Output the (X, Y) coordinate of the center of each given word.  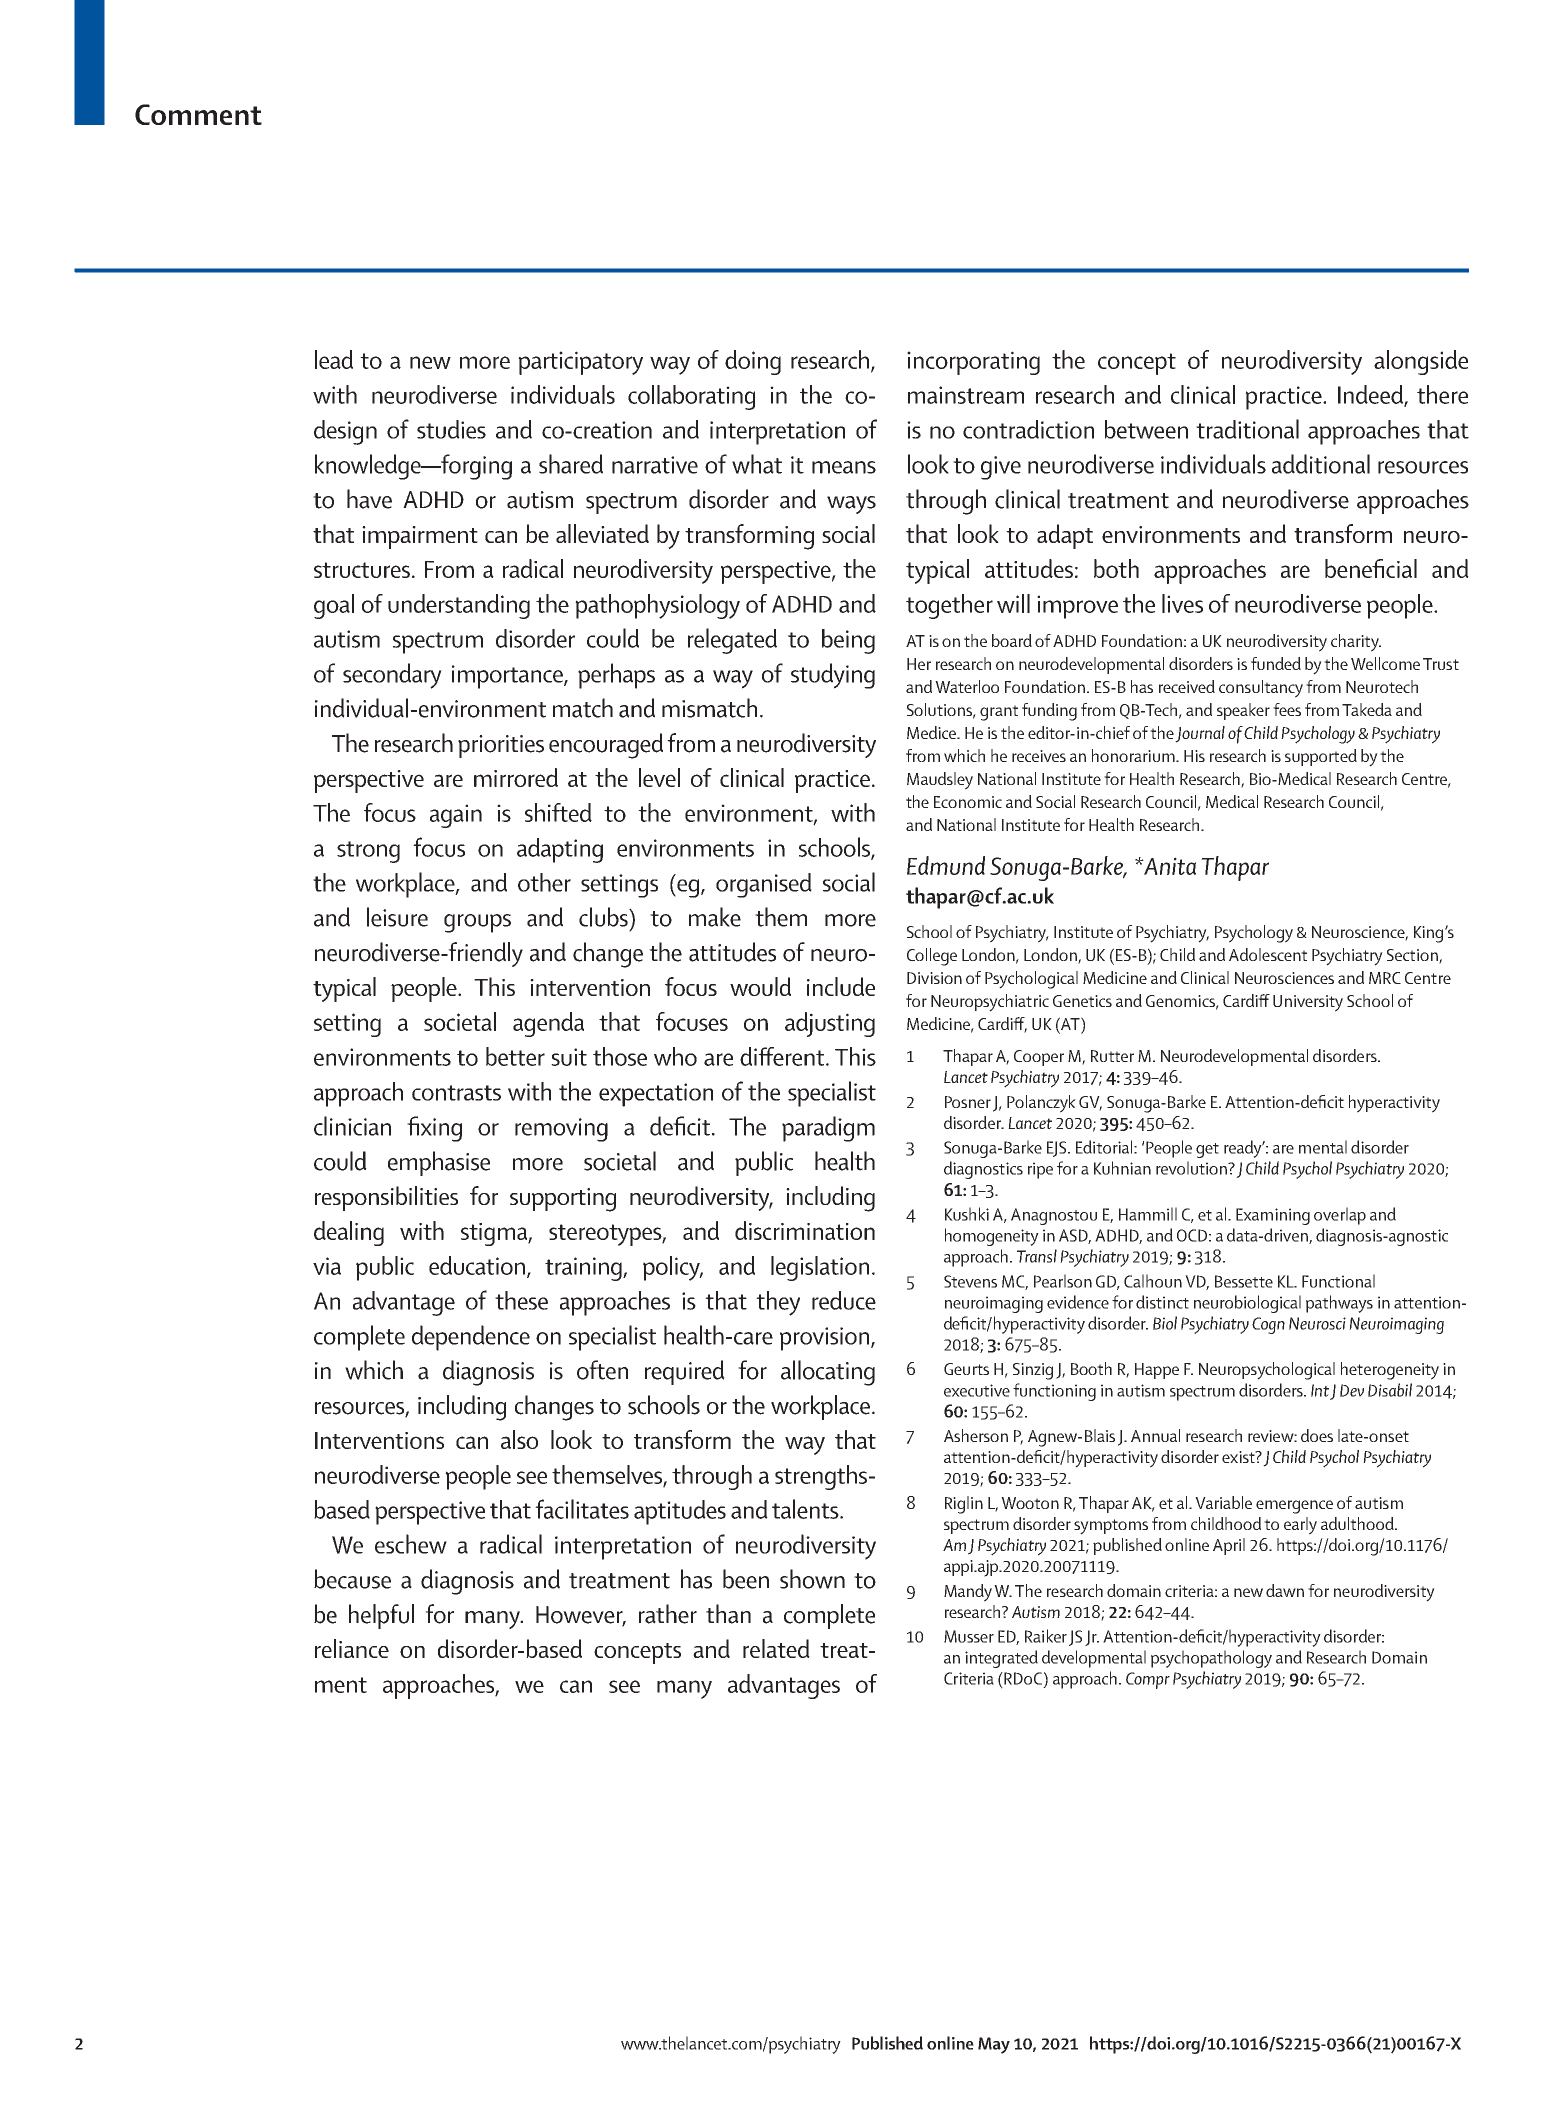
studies (451, 429)
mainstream (966, 395)
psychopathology (1211, 1659)
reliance (352, 1648)
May (994, 2045)
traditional (1247, 429)
